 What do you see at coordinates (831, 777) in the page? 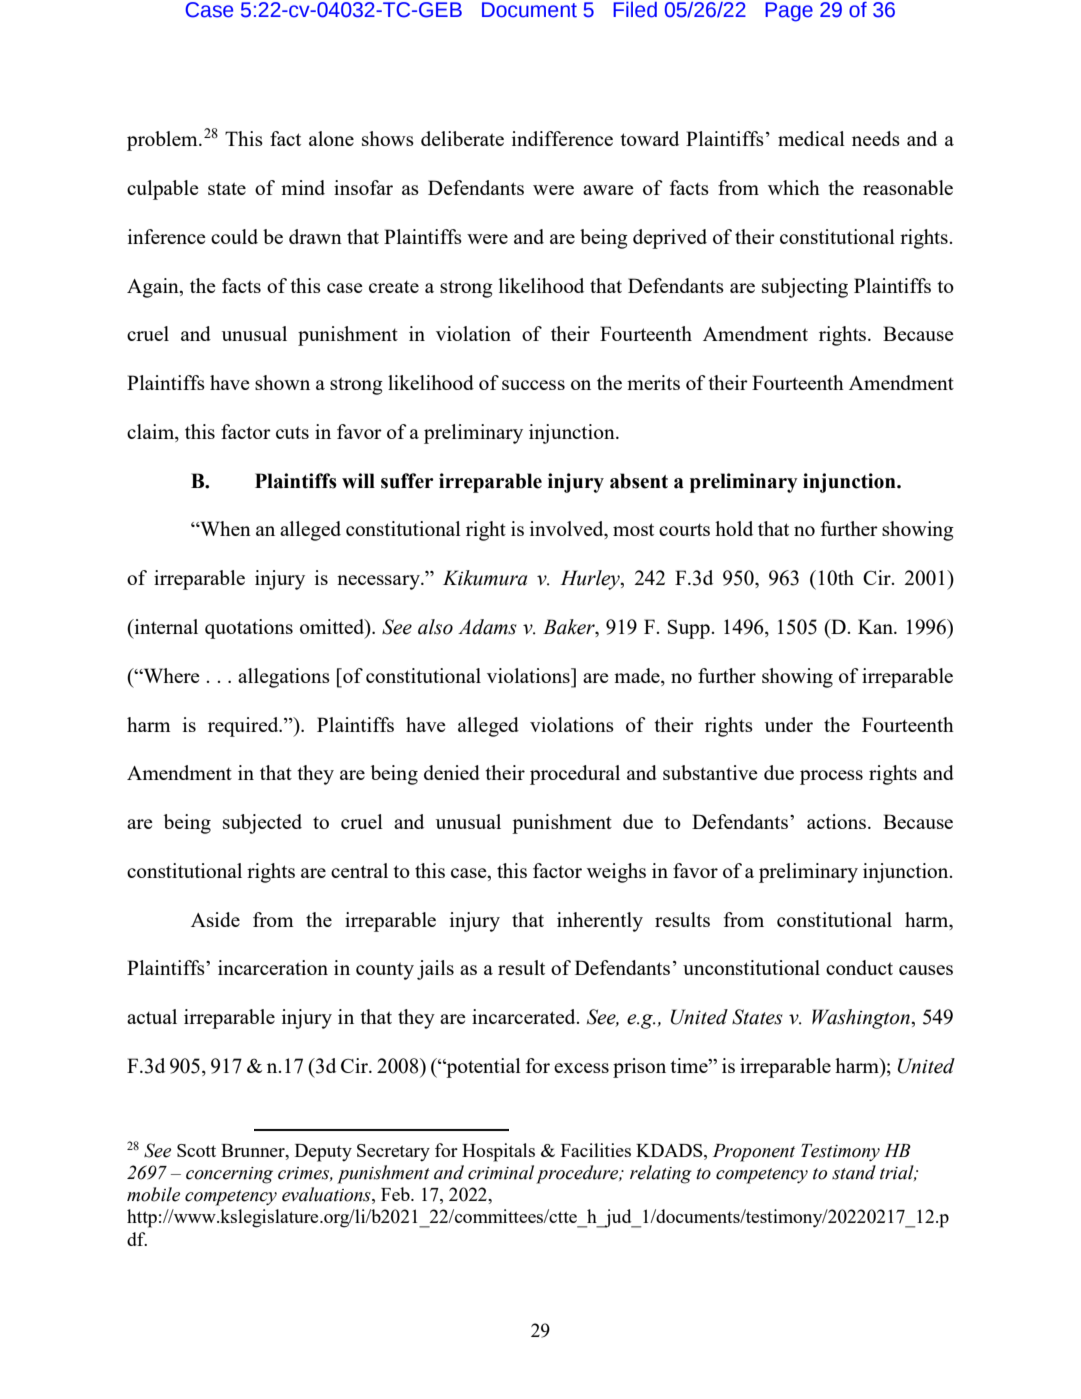
I see `process` at bounding box center [831, 777].
